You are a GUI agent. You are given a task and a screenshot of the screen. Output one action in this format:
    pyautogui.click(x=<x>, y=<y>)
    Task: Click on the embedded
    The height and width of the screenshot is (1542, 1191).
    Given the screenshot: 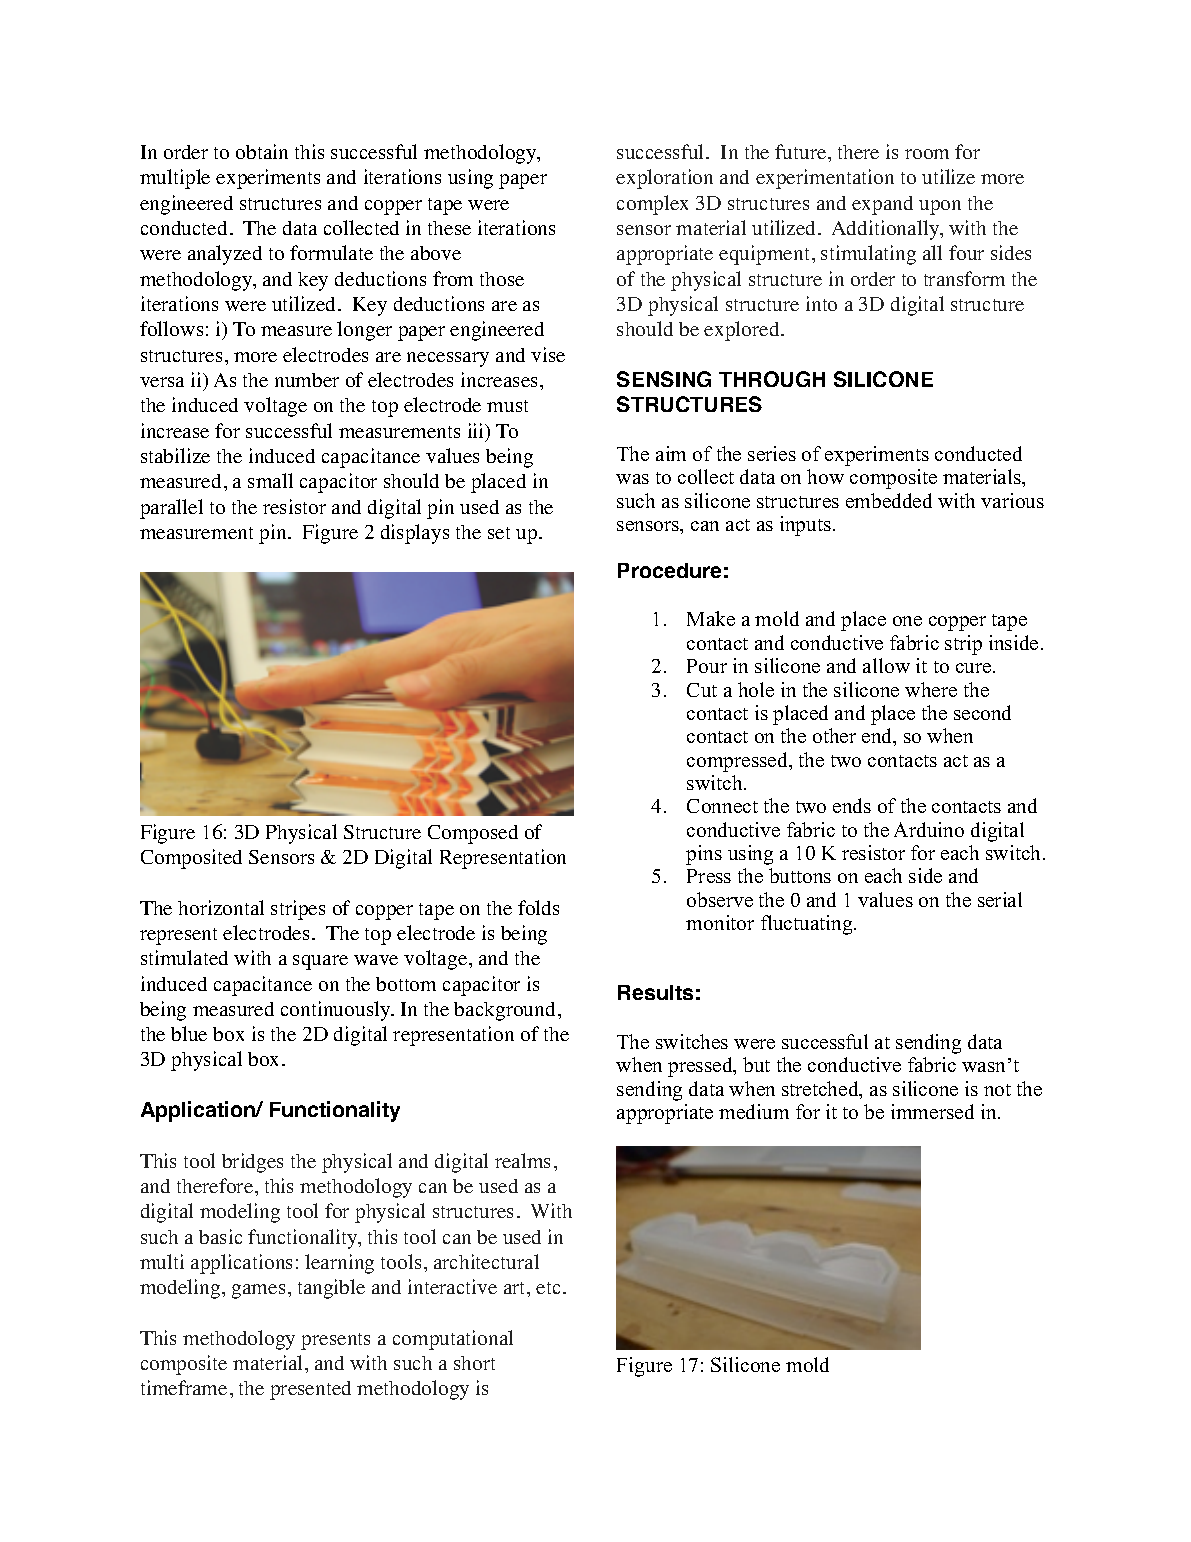 What is the action you would take?
    pyautogui.click(x=889, y=500)
